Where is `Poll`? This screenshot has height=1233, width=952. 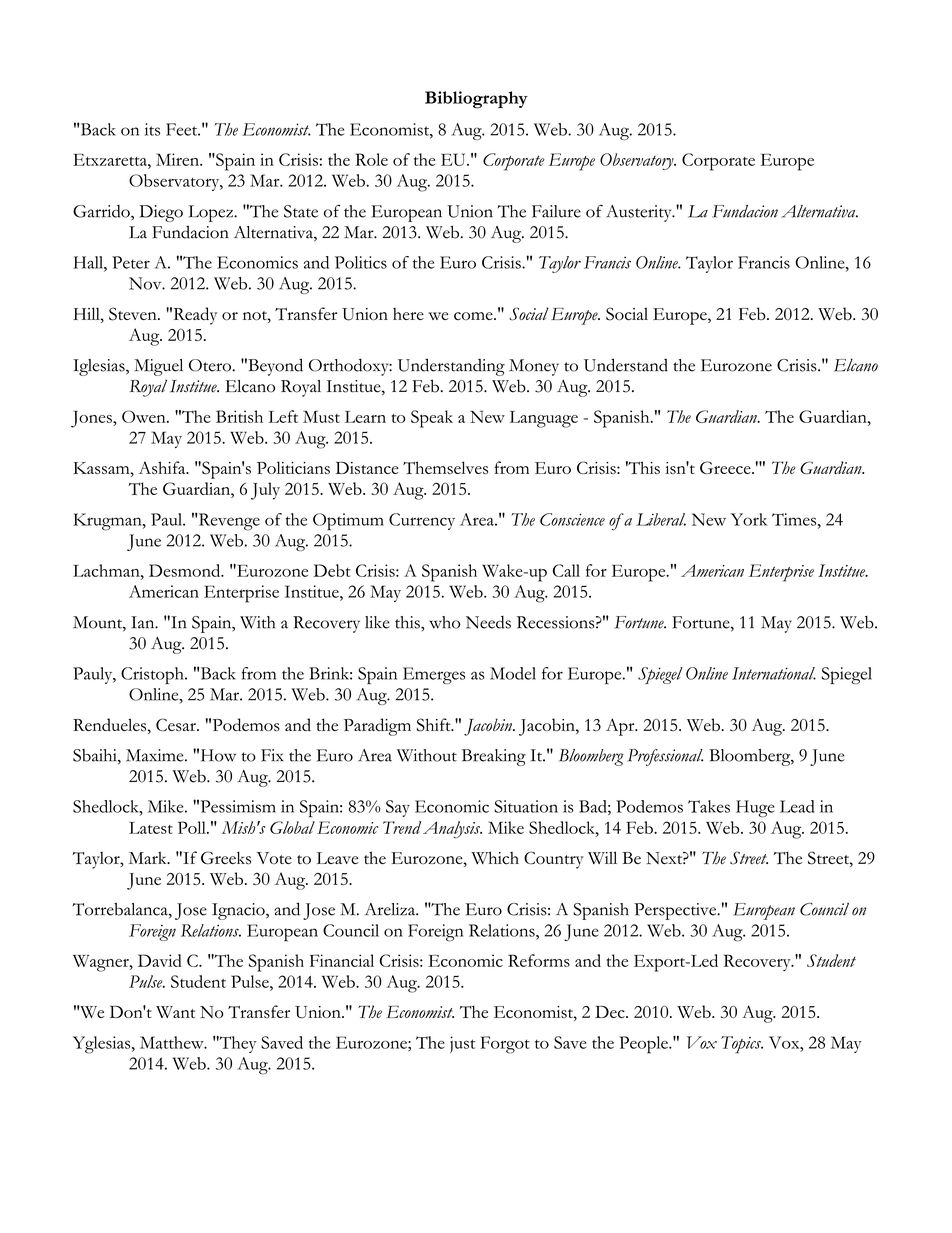
Poll is located at coordinates (193, 827).
